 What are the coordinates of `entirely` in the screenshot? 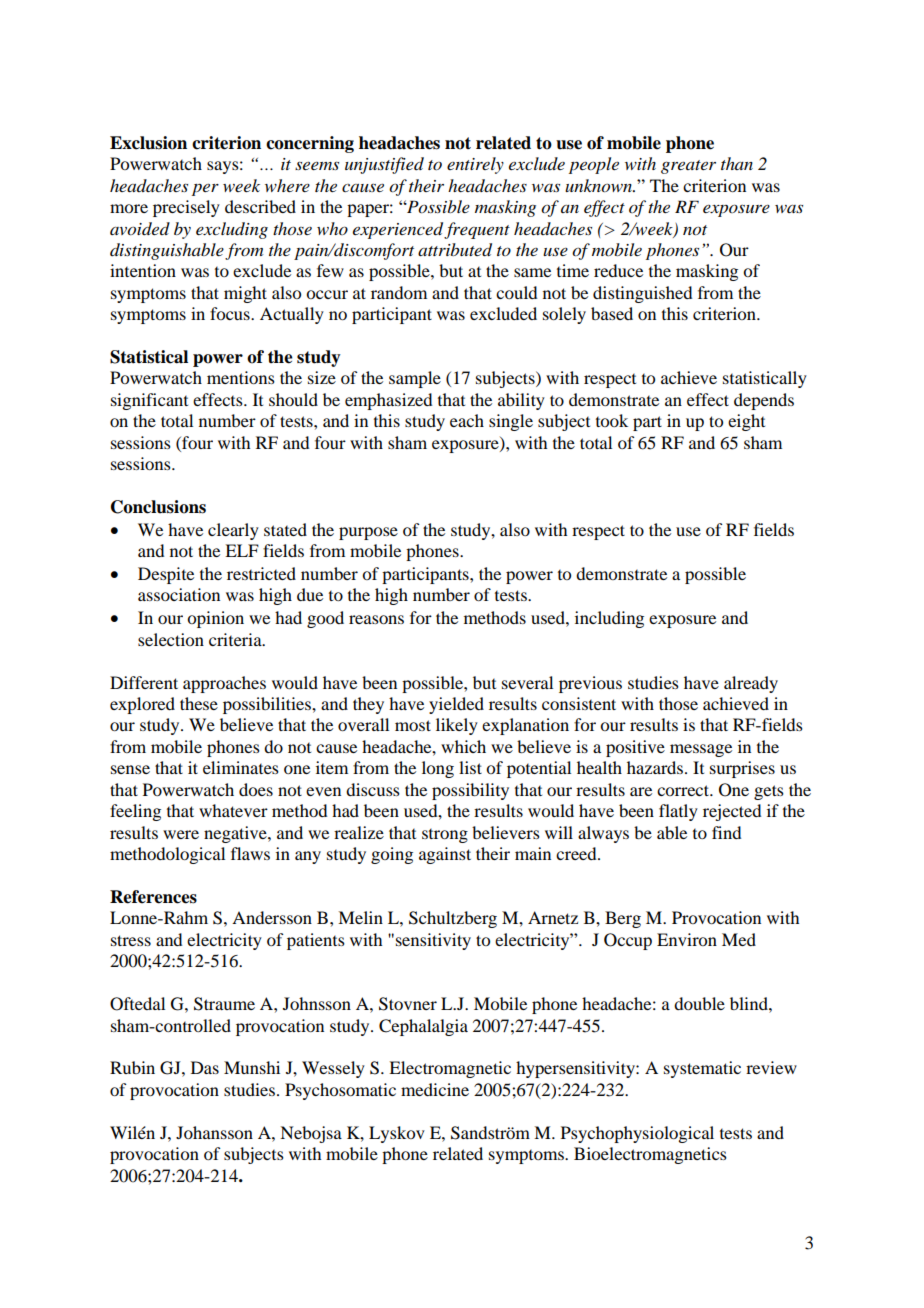 It's located at (475, 165).
